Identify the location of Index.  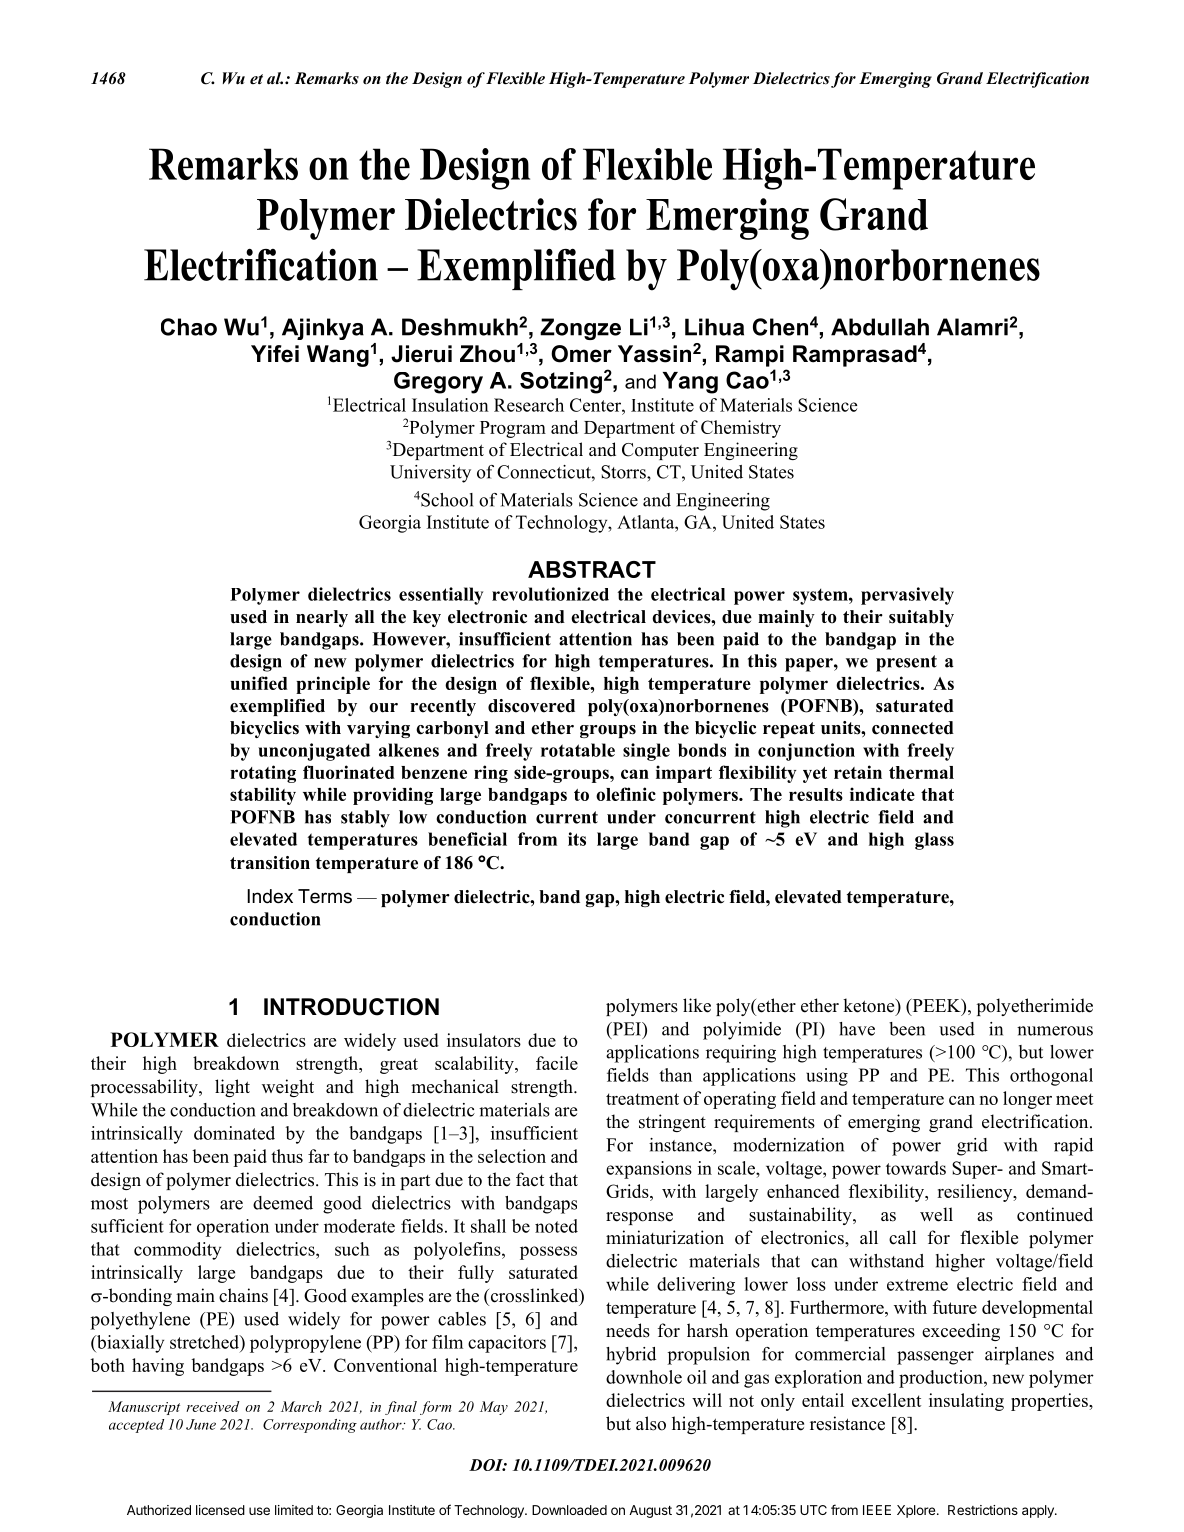
(270, 896).
